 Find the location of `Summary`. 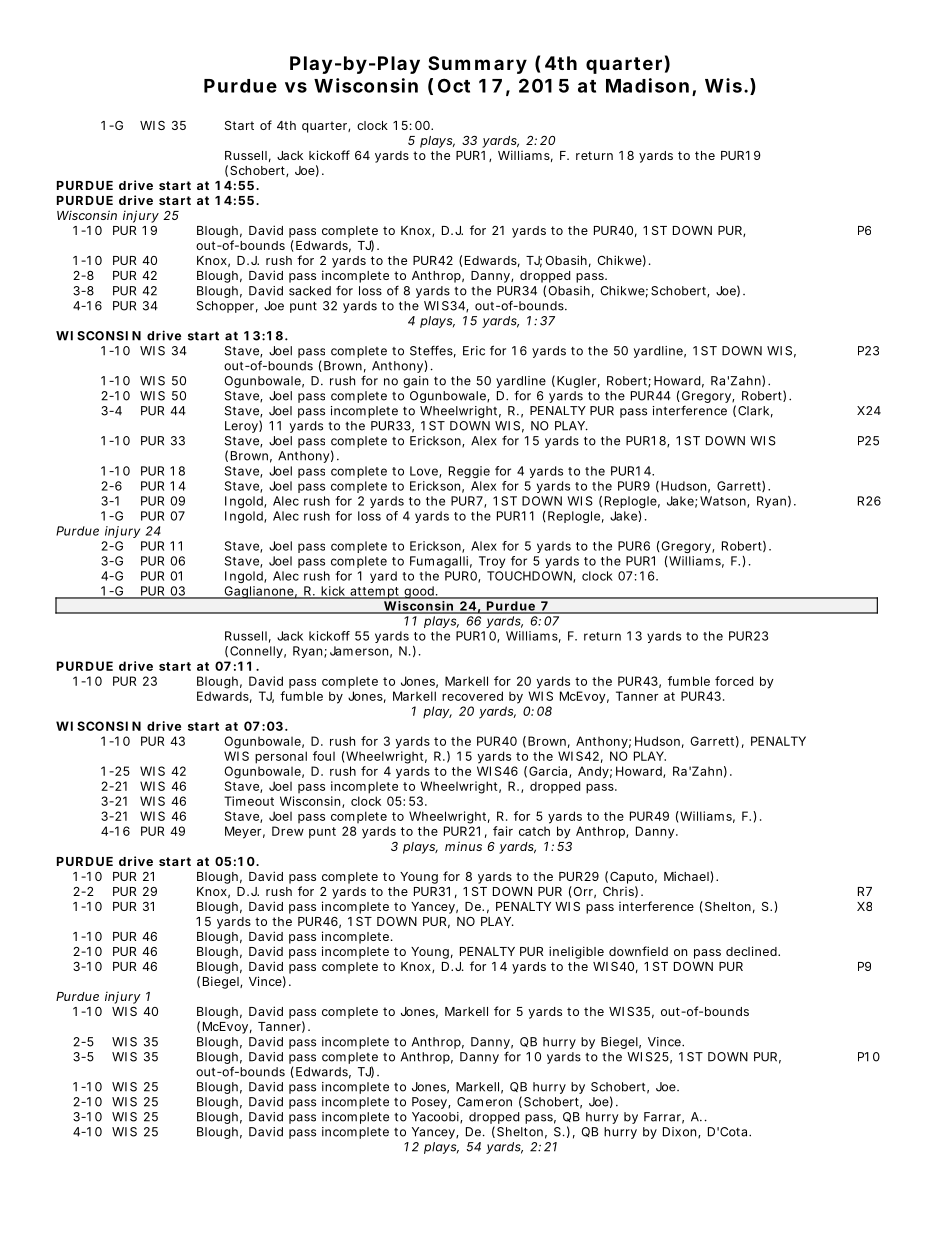

Summary is located at coordinates (477, 65).
